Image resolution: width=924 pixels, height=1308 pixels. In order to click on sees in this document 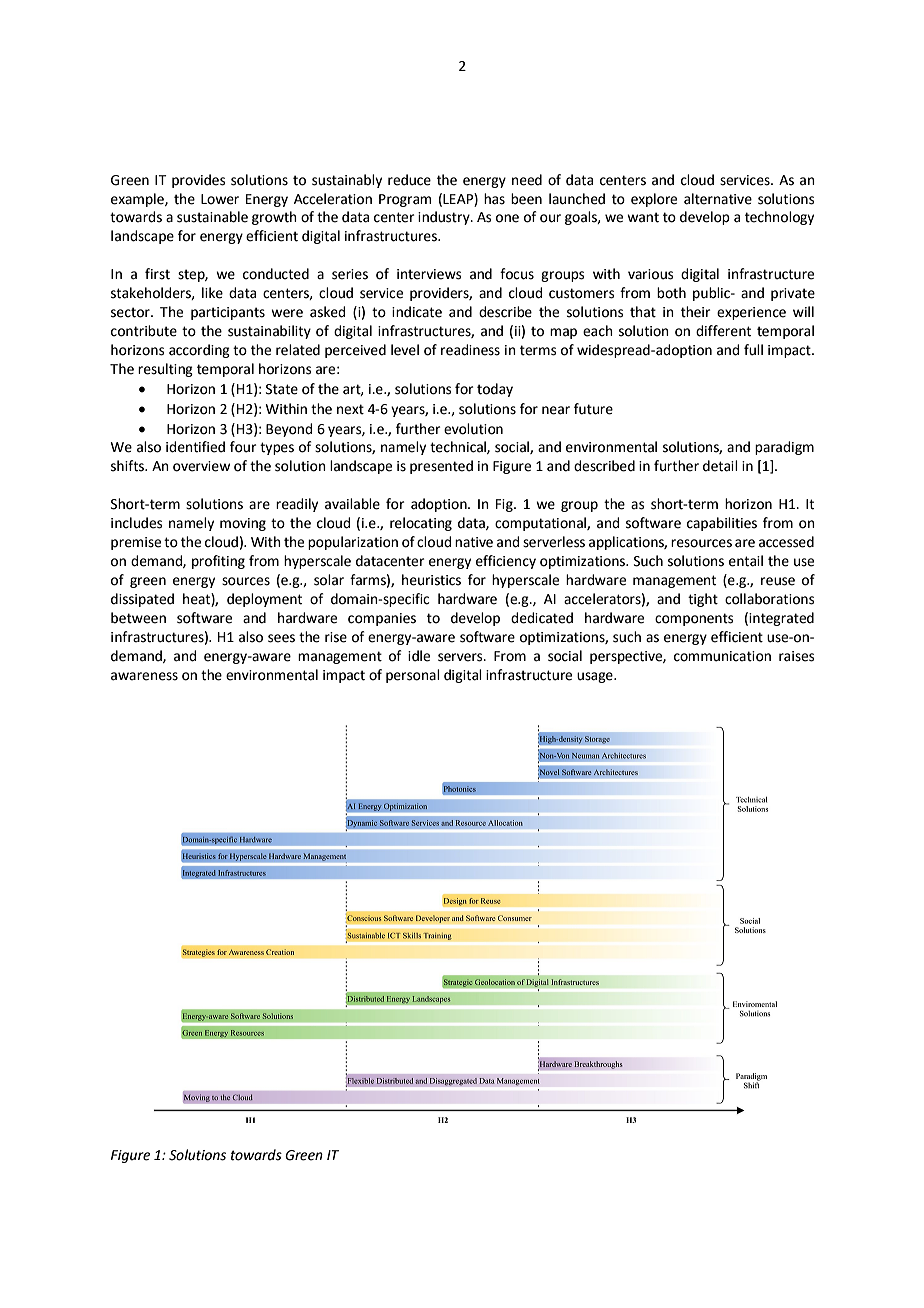, I will do `click(281, 638)`.
